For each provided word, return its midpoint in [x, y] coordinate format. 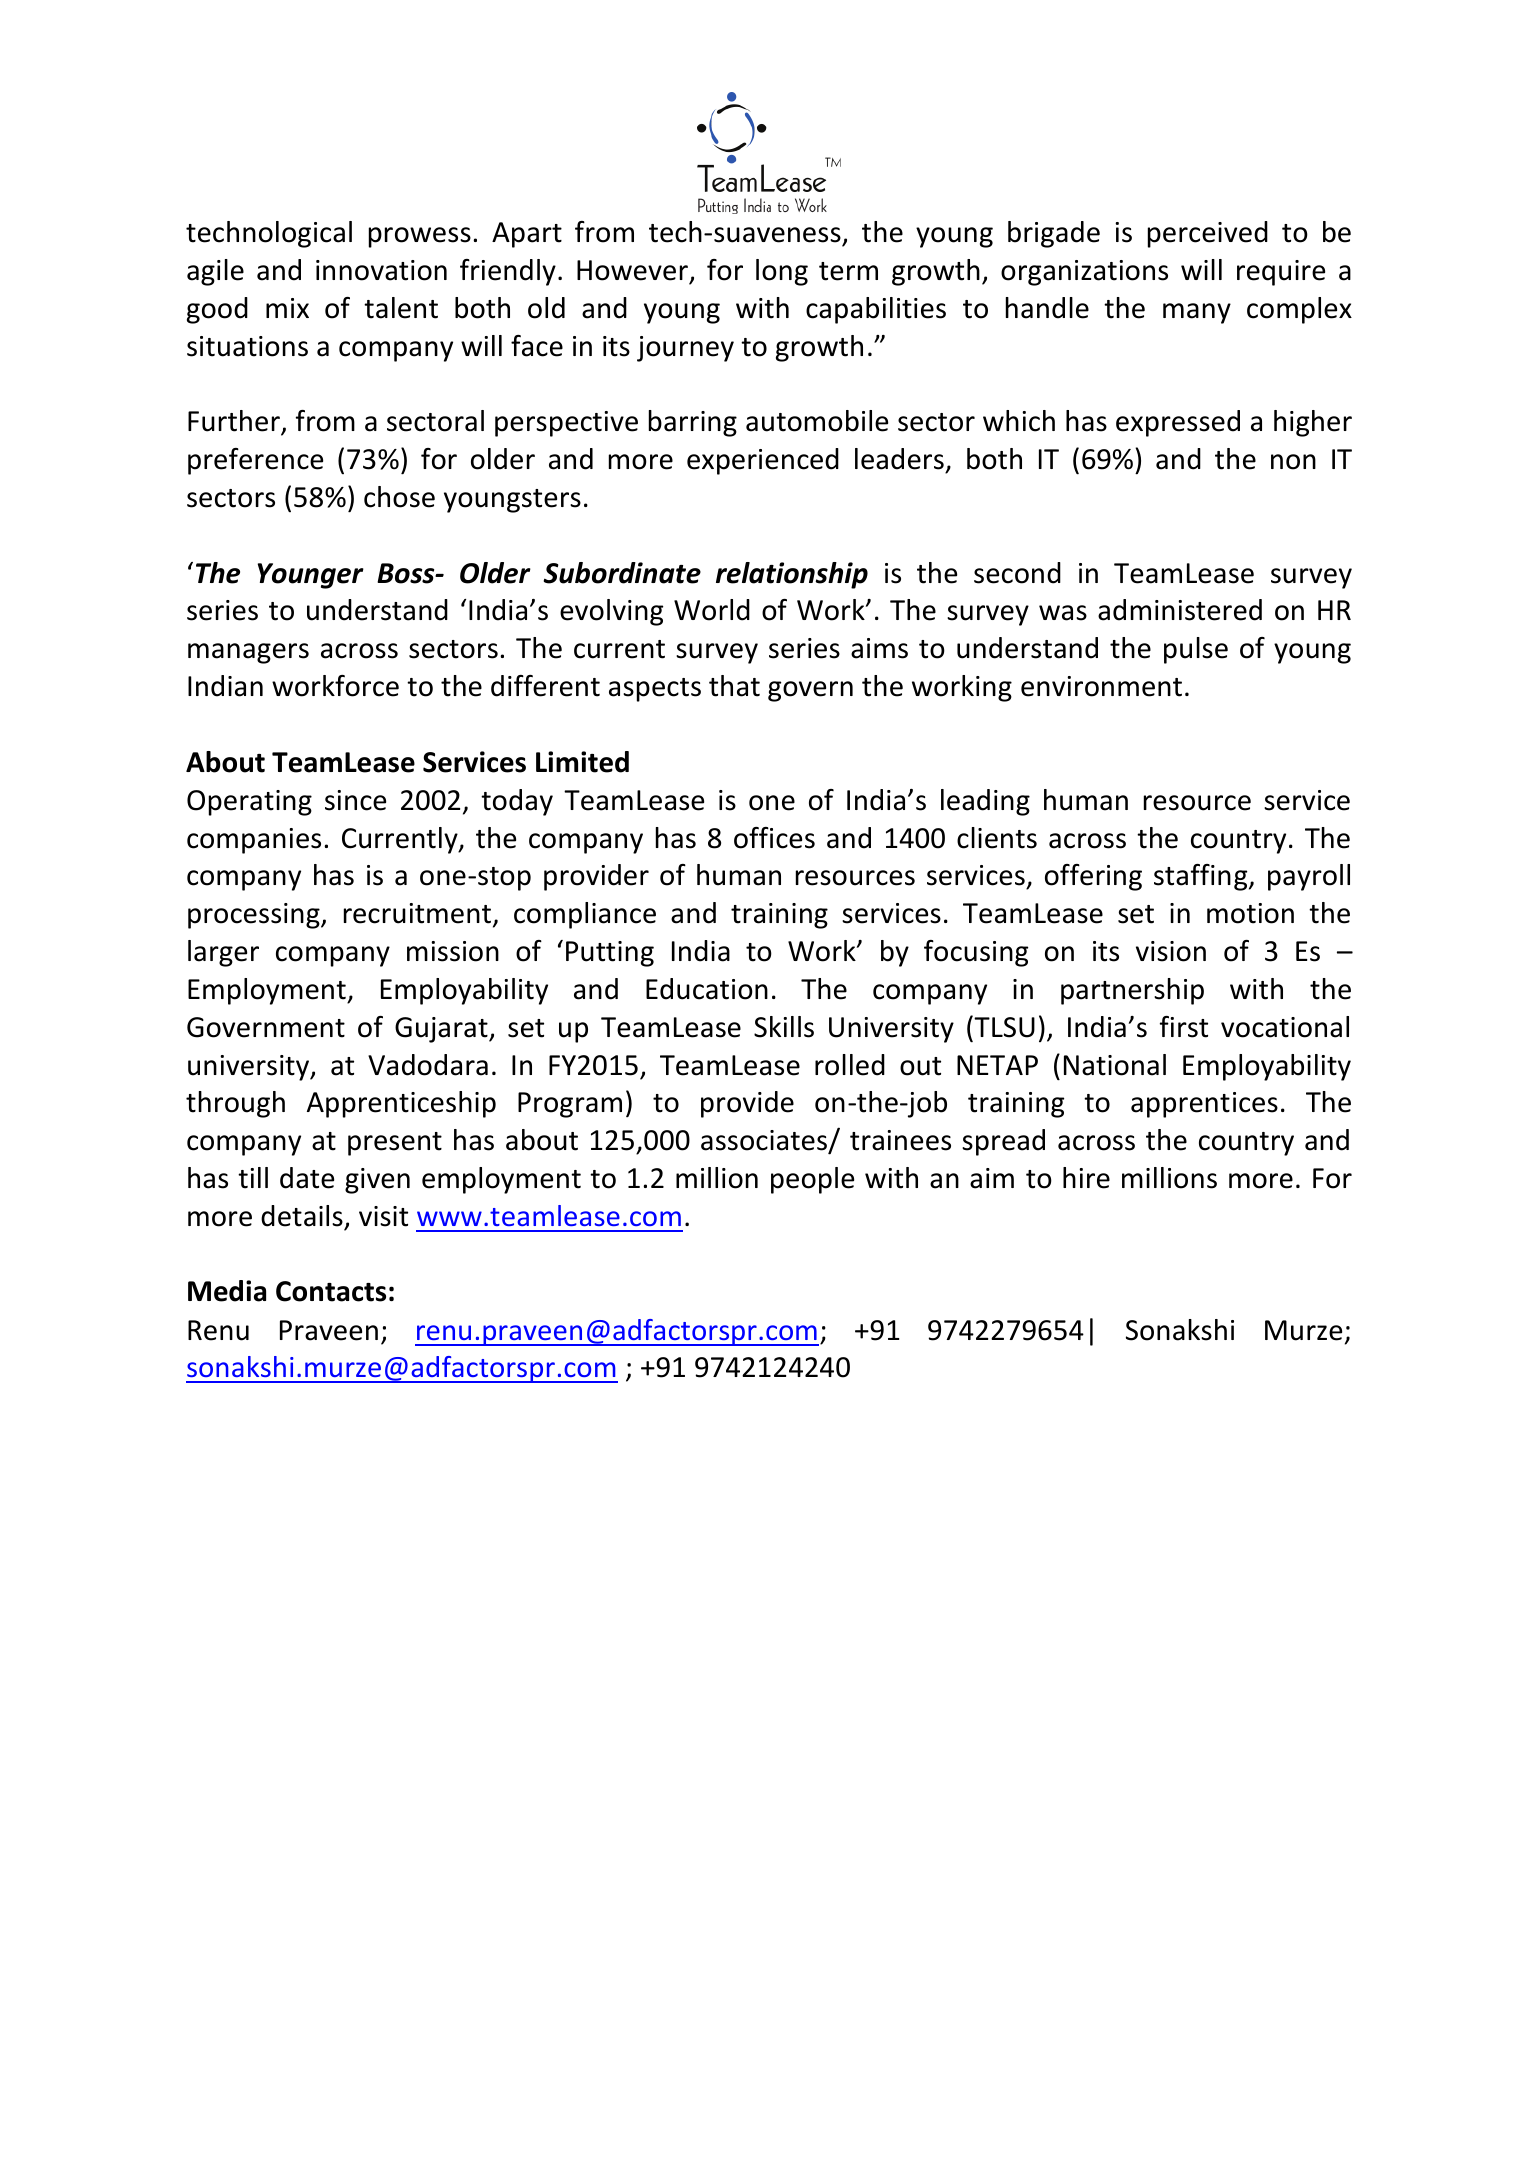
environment [1101, 686]
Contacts [331, 1291]
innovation [381, 270]
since [355, 800]
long [782, 272]
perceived [1208, 234]
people [812, 1180]
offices [774, 838]
